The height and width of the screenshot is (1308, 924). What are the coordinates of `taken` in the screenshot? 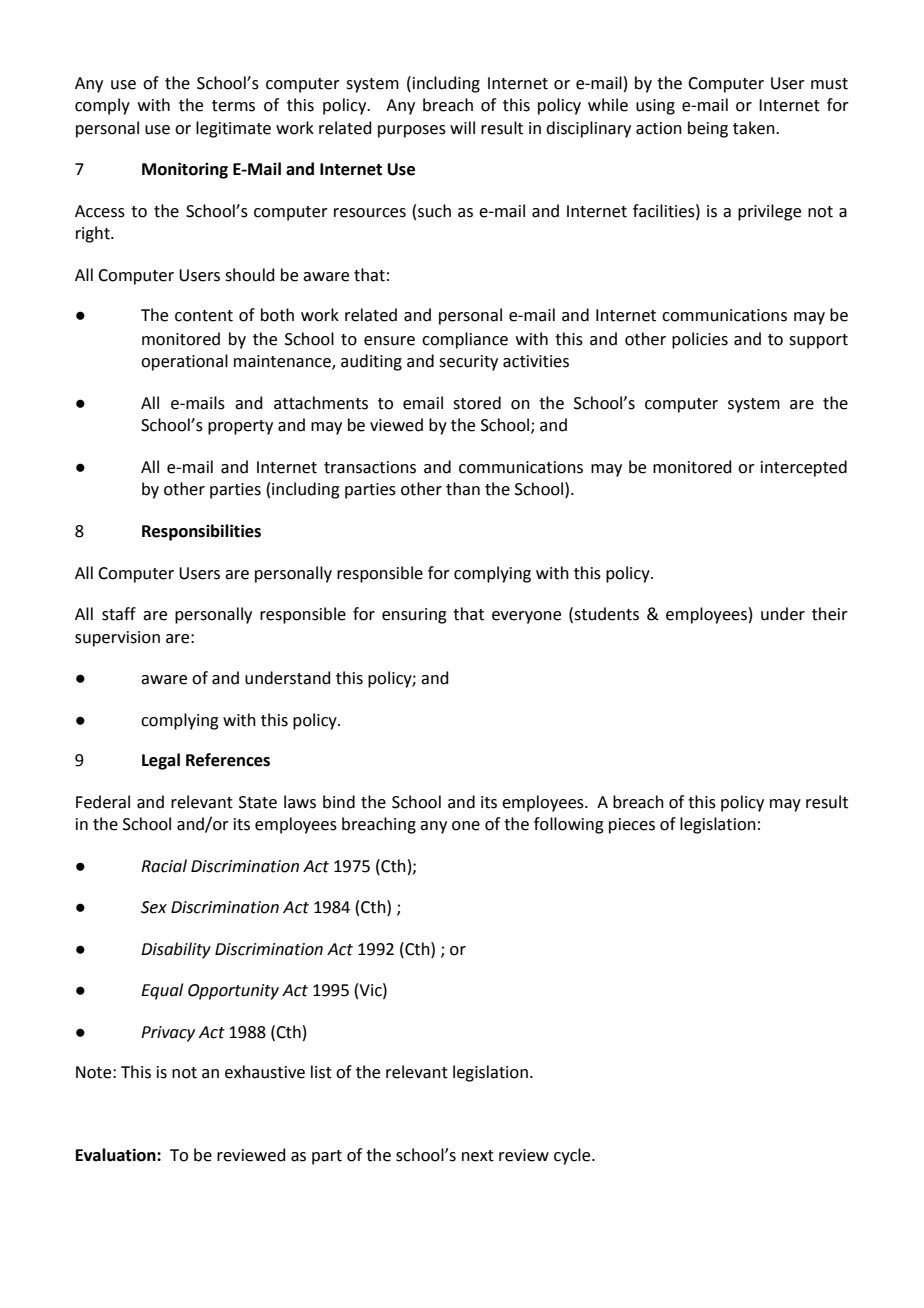 It's located at (755, 128).
